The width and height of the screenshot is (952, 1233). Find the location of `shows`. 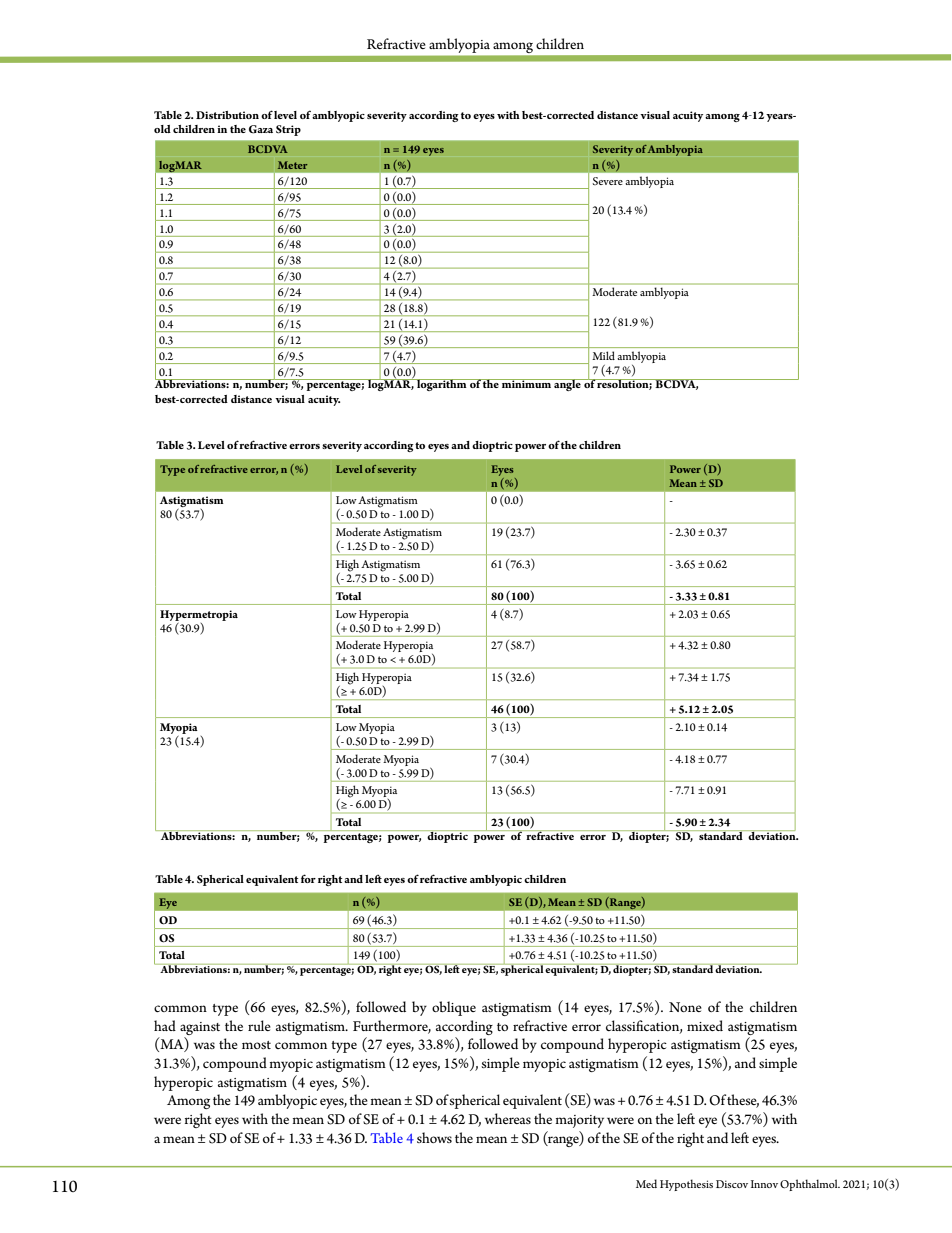

shows is located at coordinates (434, 1137).
